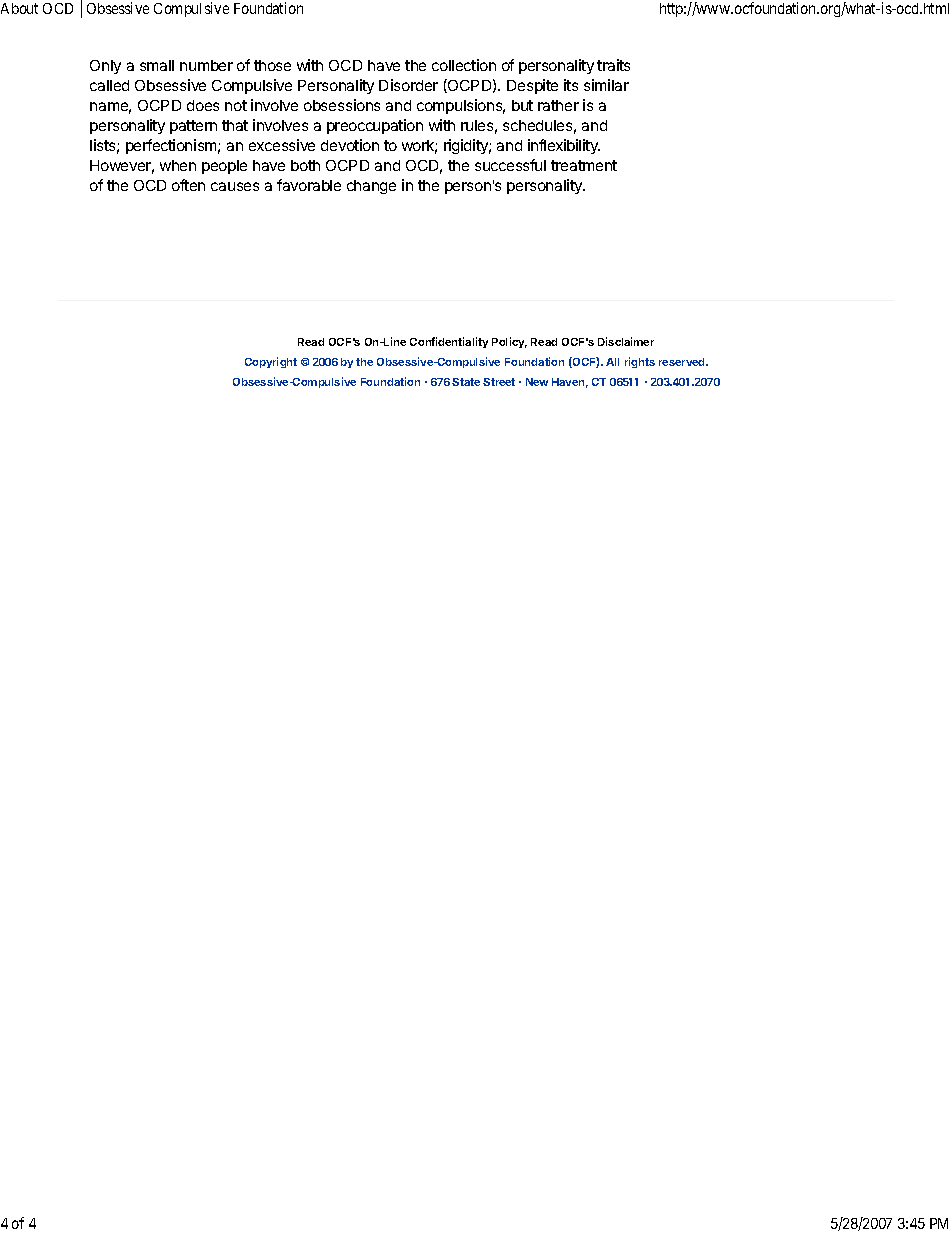 This screenshot has width=952, height=1233. What do you see at coordinates (271, 362) in the screenshot?
I see `Copyright` at bounding box center [271, 362].
